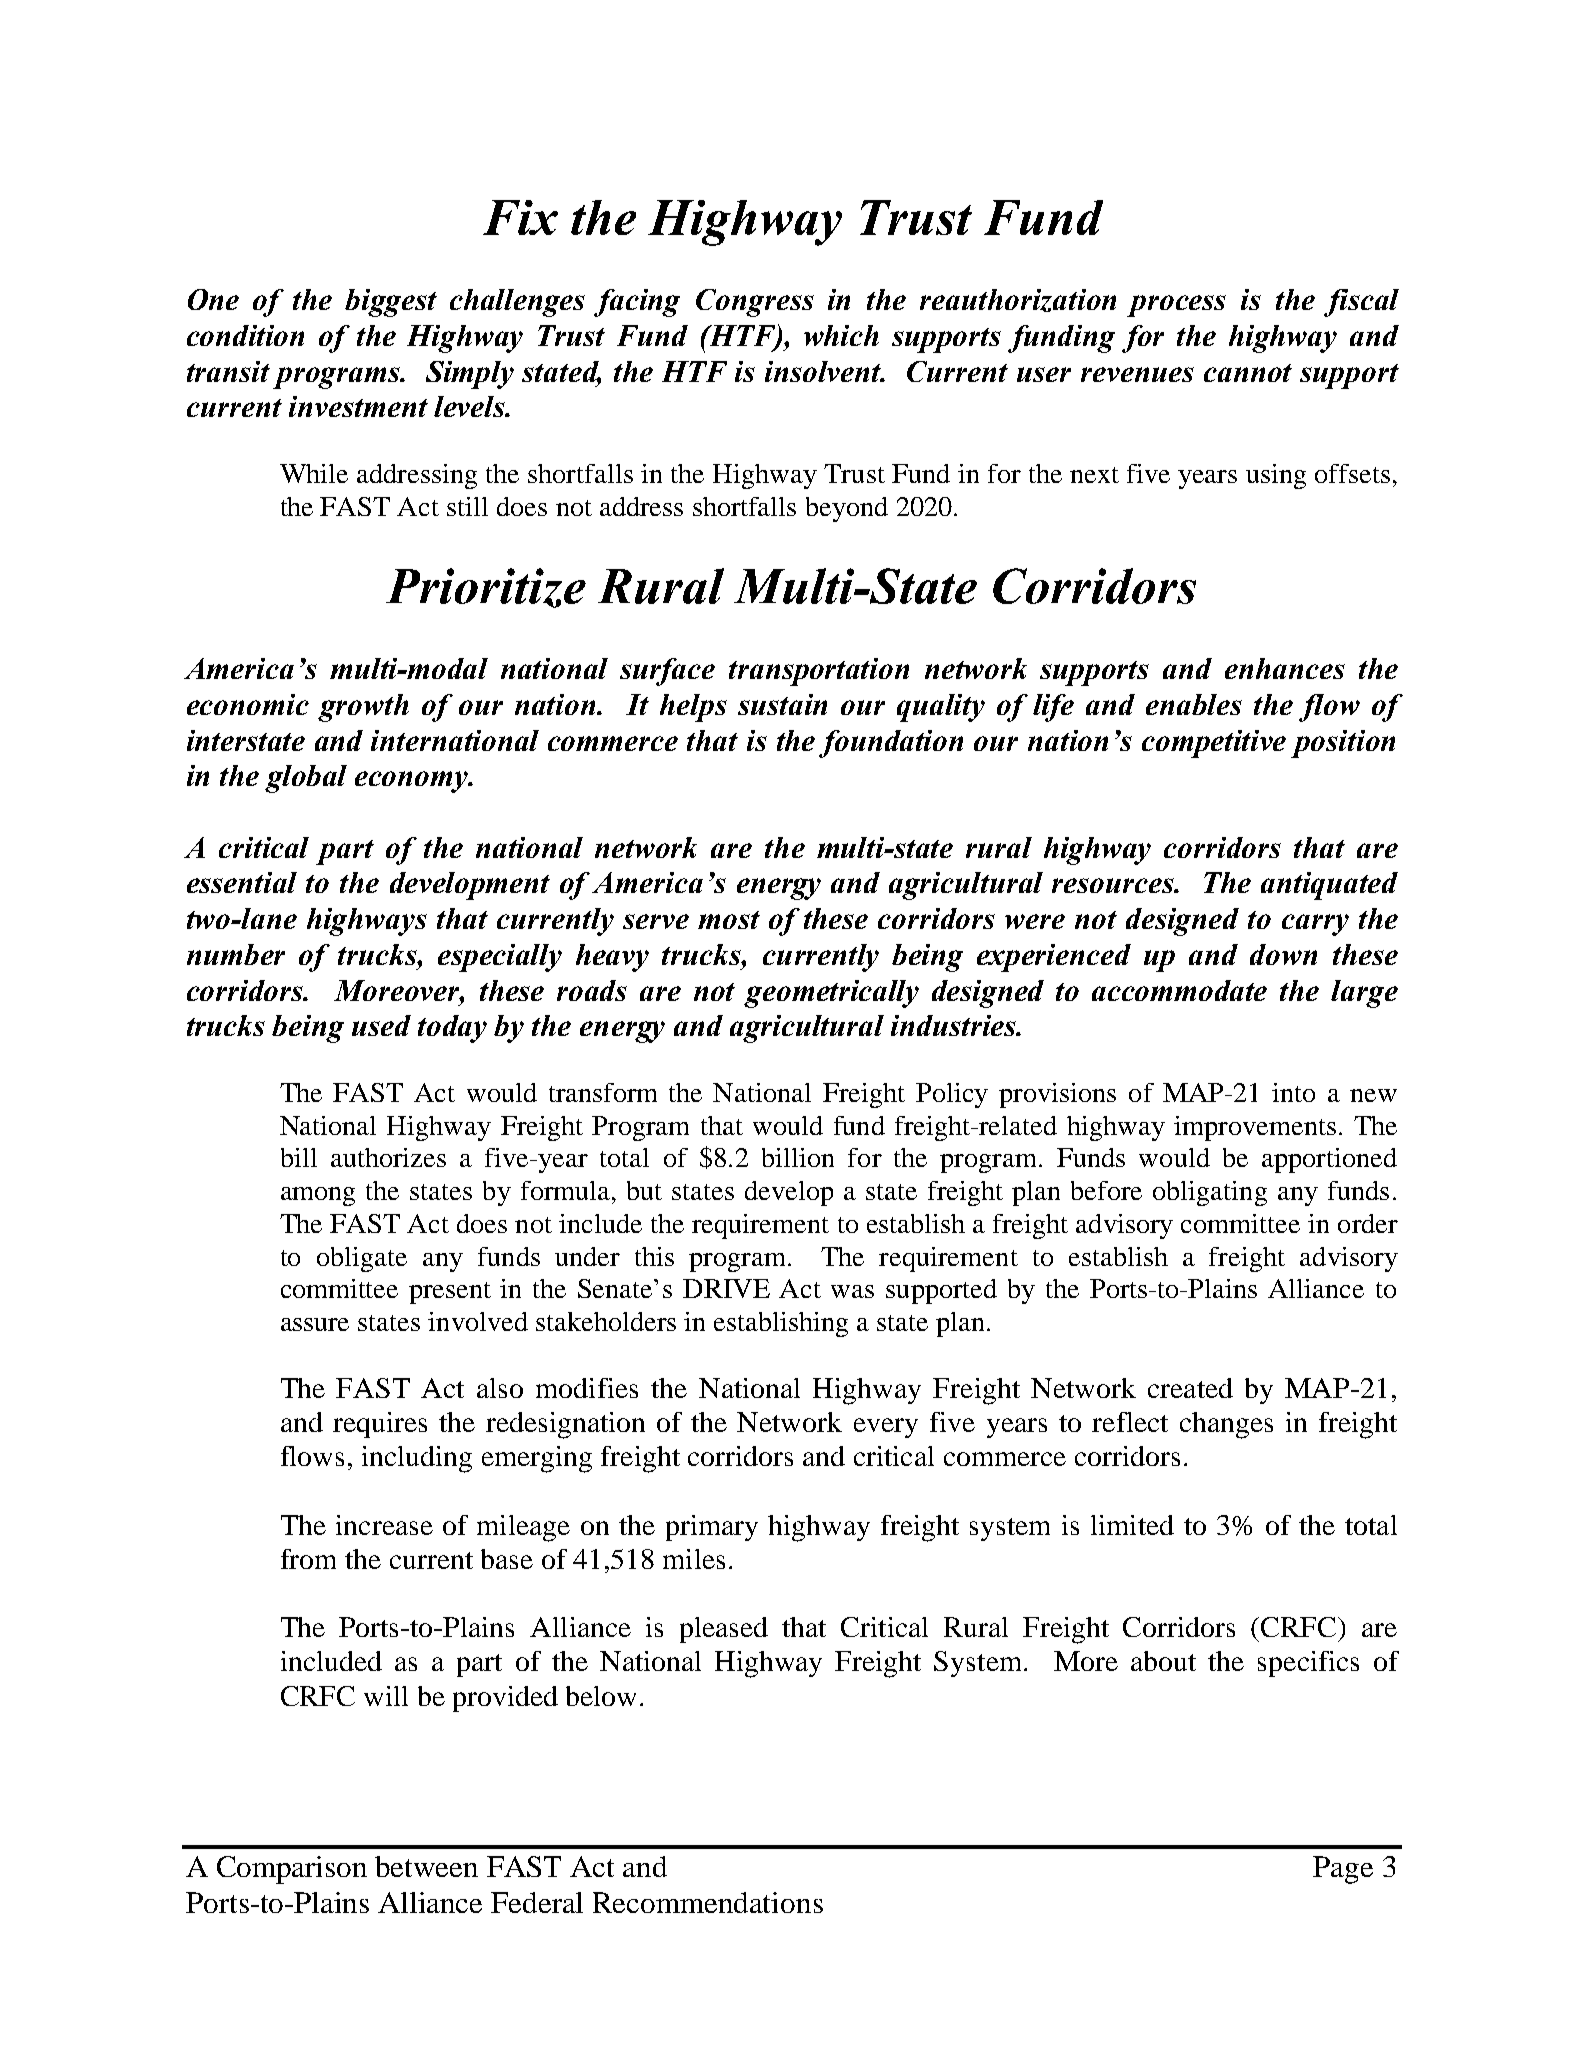 The image size is (1584, 2049). What do you see at coordinates (381, 1025) in the screenshot?
I see `used` at bounding box center [381, 1025].
